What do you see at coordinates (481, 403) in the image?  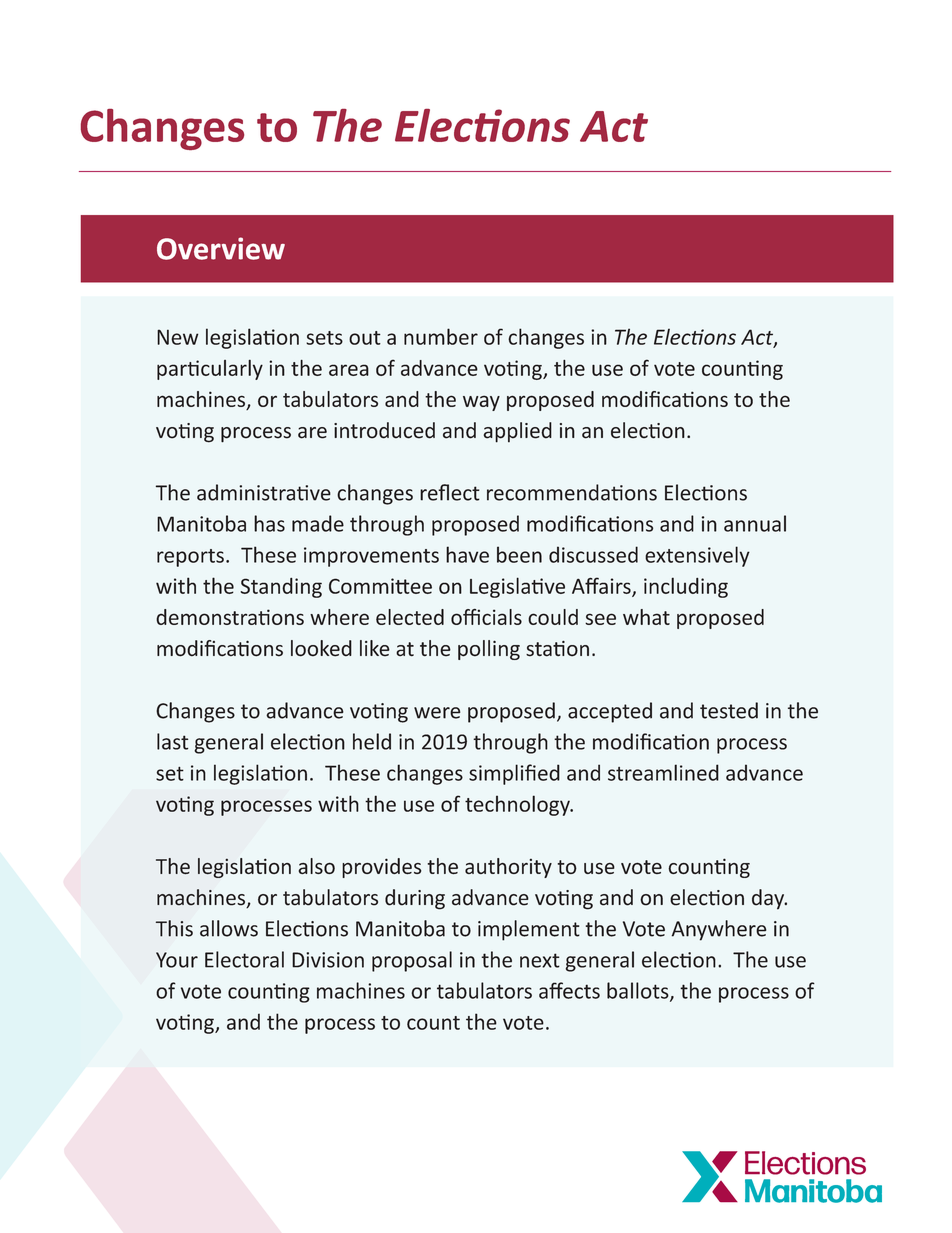 I see `way` at bounding box center [481, 403].
